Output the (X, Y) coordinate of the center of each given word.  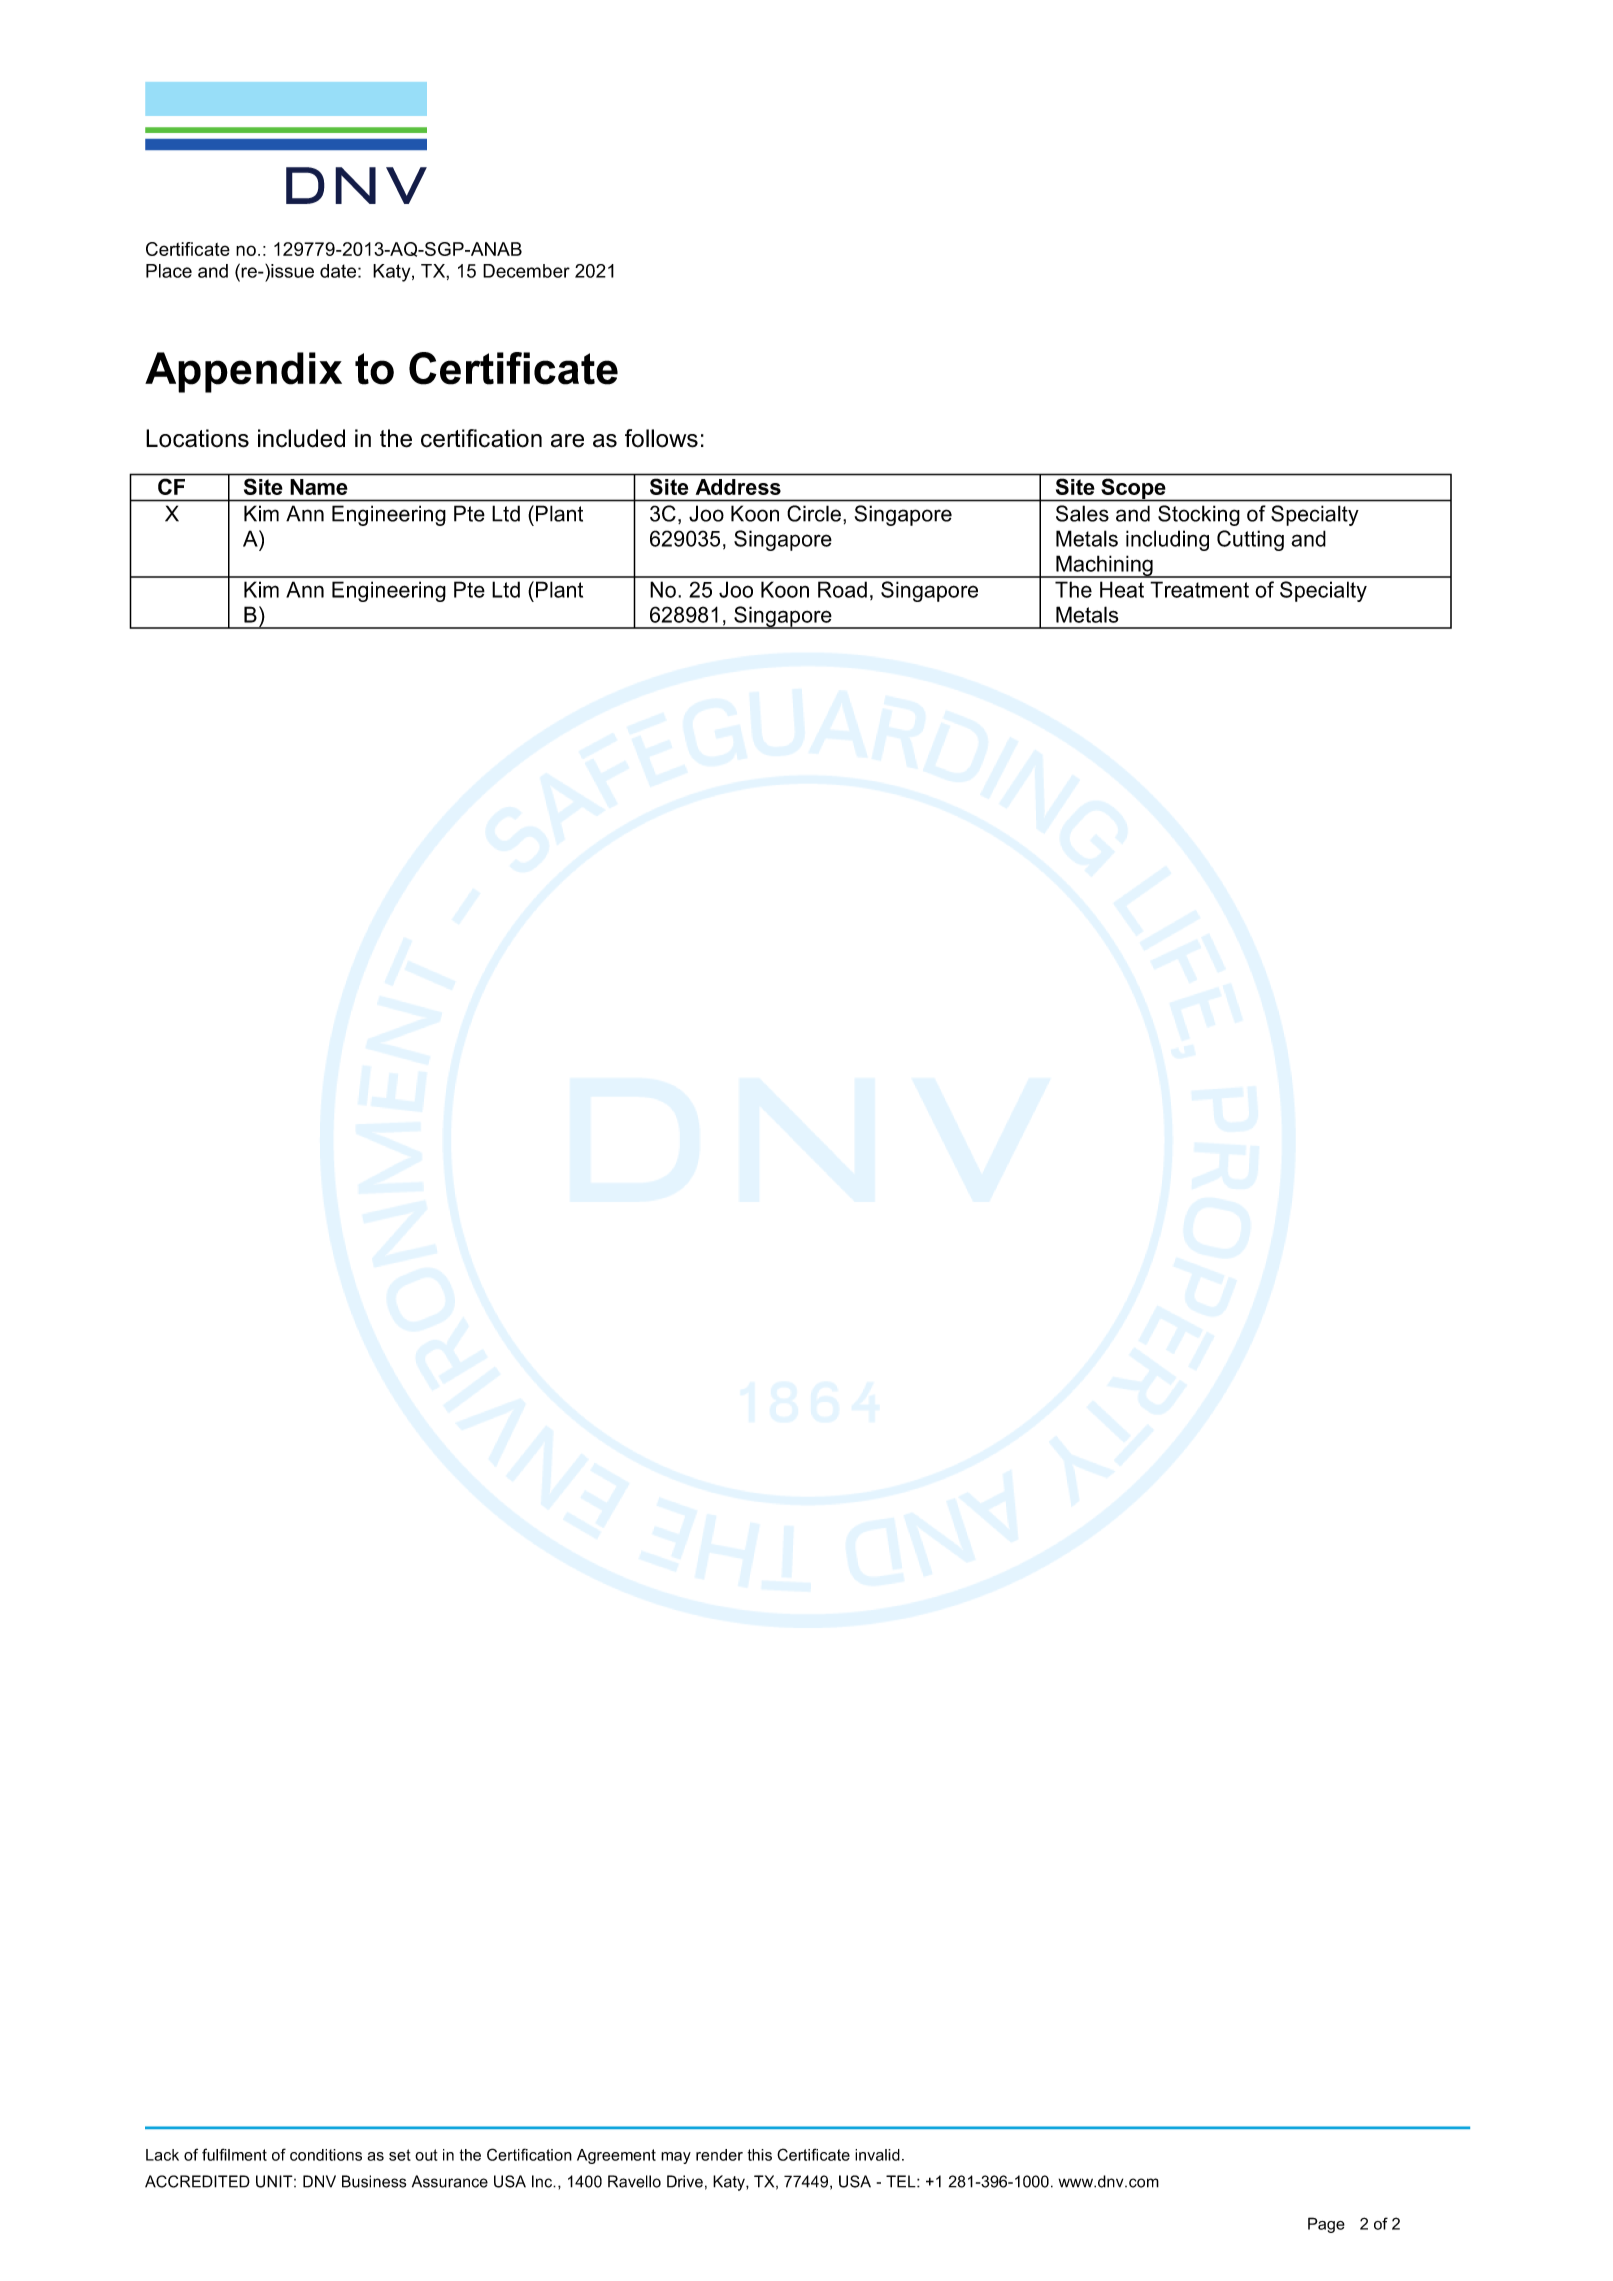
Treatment (1199, 589)
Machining (1104, 566)
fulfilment (234, 2154)
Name (319, 487)
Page (1326, 2225)
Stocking (1199, 515)
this (760, 2155)
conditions (326, 2155)
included (301, 438)
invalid (877, 2155)
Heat (1122, 589)
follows (661, 438)
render (719, 2155)
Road (842, 589)
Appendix (243, 372)
